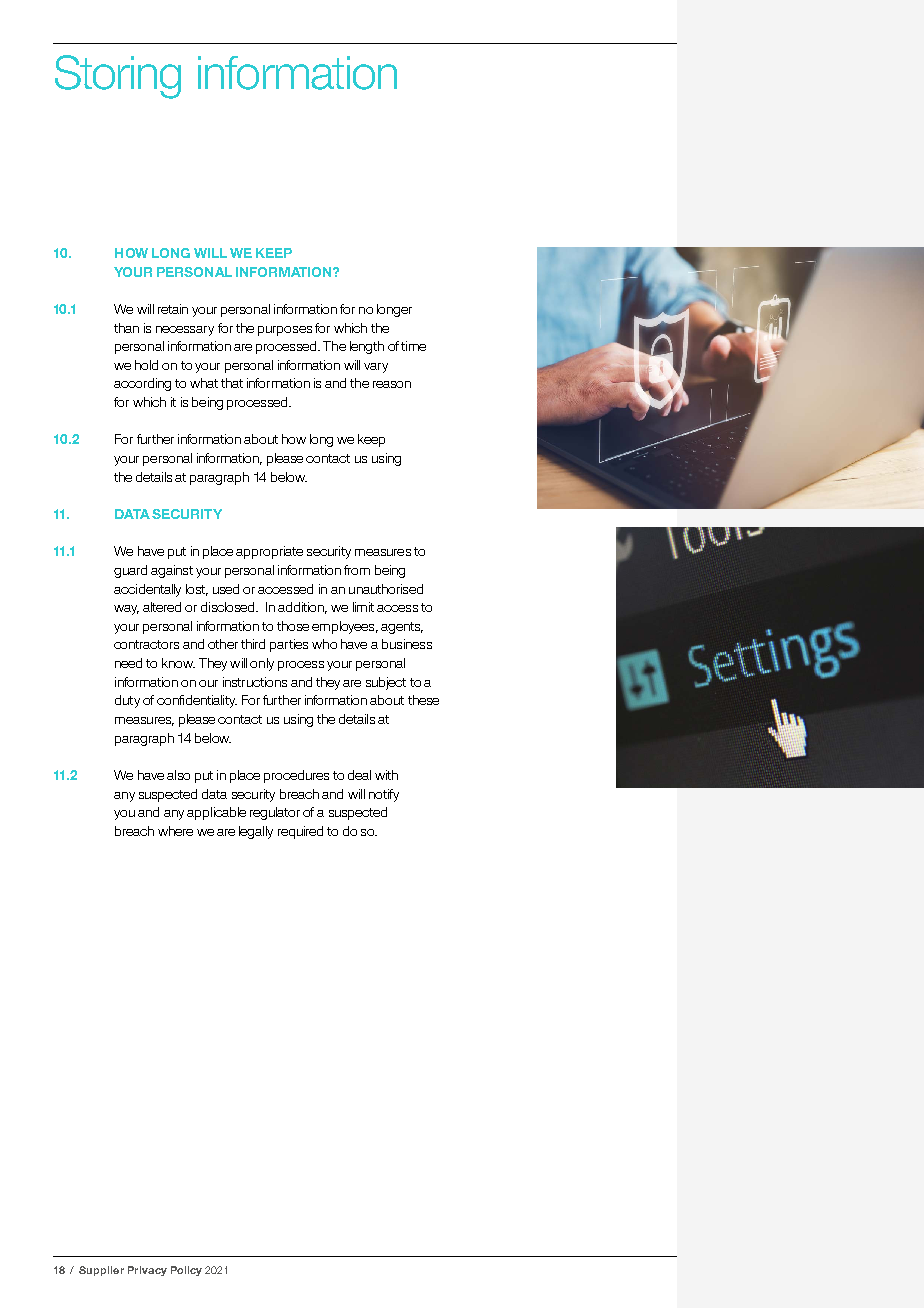 This image has height=1308, width=924. I want to click on required, so click(300, 832).
